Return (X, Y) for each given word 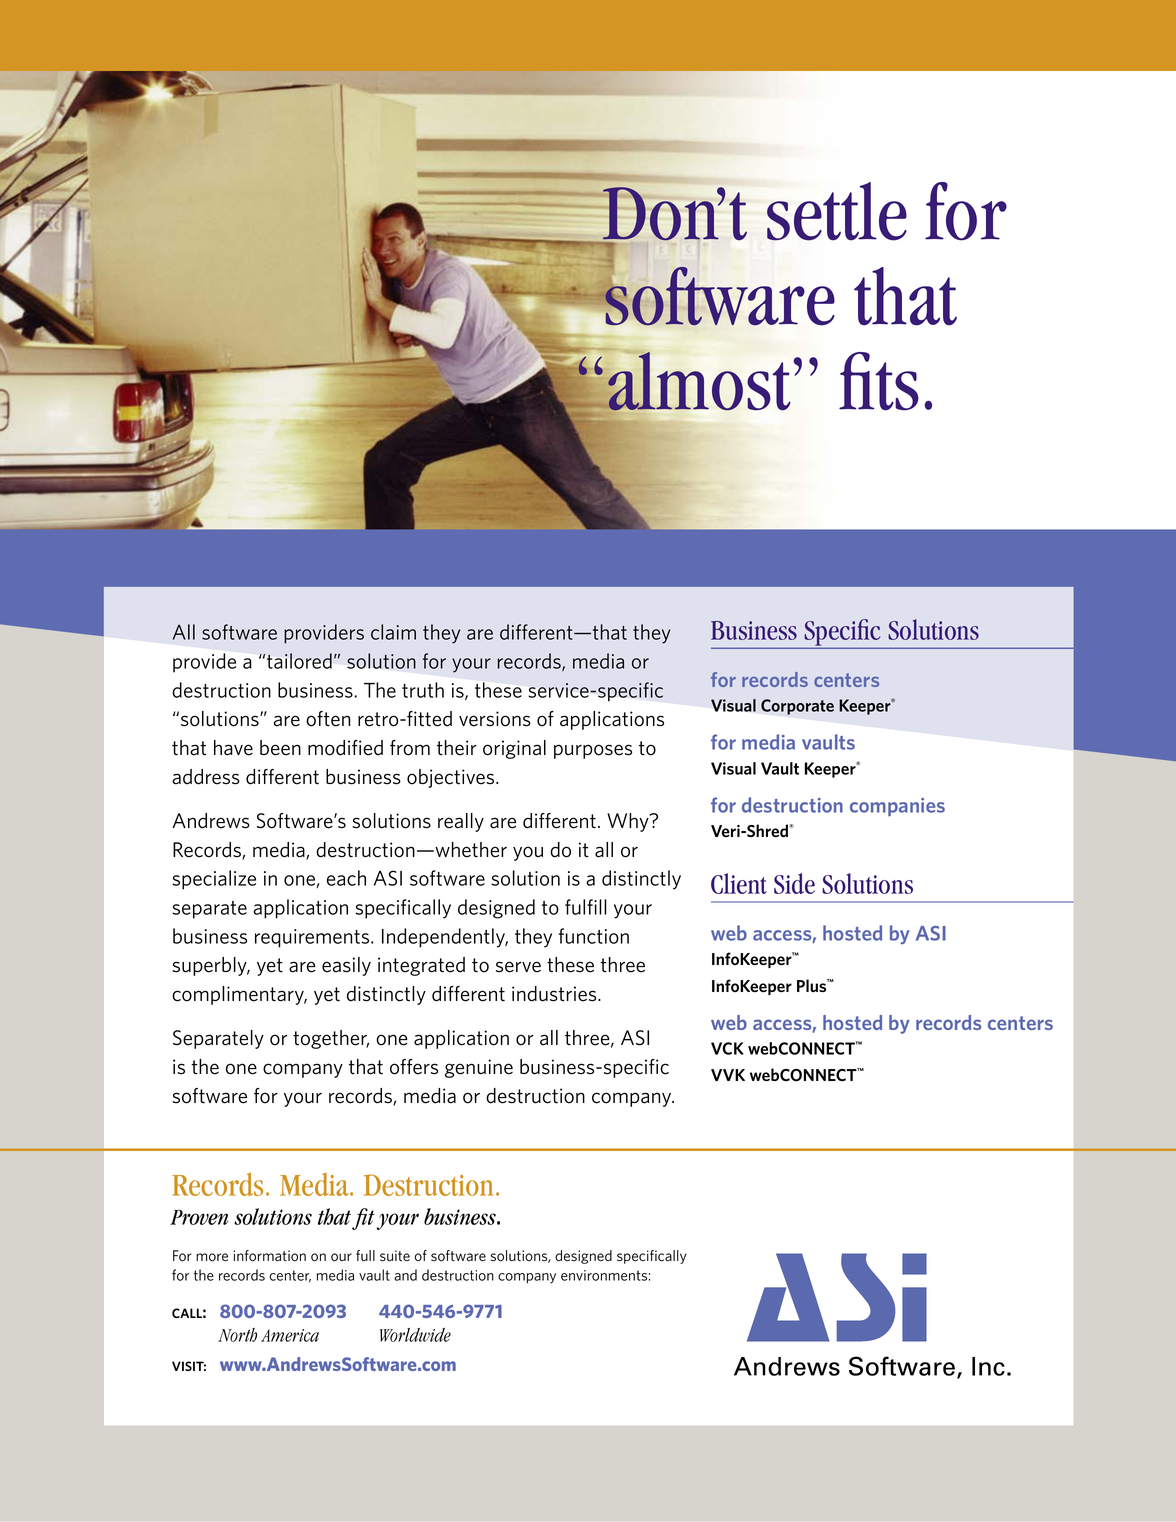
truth (423, 690)
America (290, 1335)
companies (897, 807)
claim (393, 632)
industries (555, 994)
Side (794, 883)
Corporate (797, 707)
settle (837, 211)
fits (879, 381)
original (514, 749)
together (331, 1039)
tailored (299, 661)
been (280, 748)
